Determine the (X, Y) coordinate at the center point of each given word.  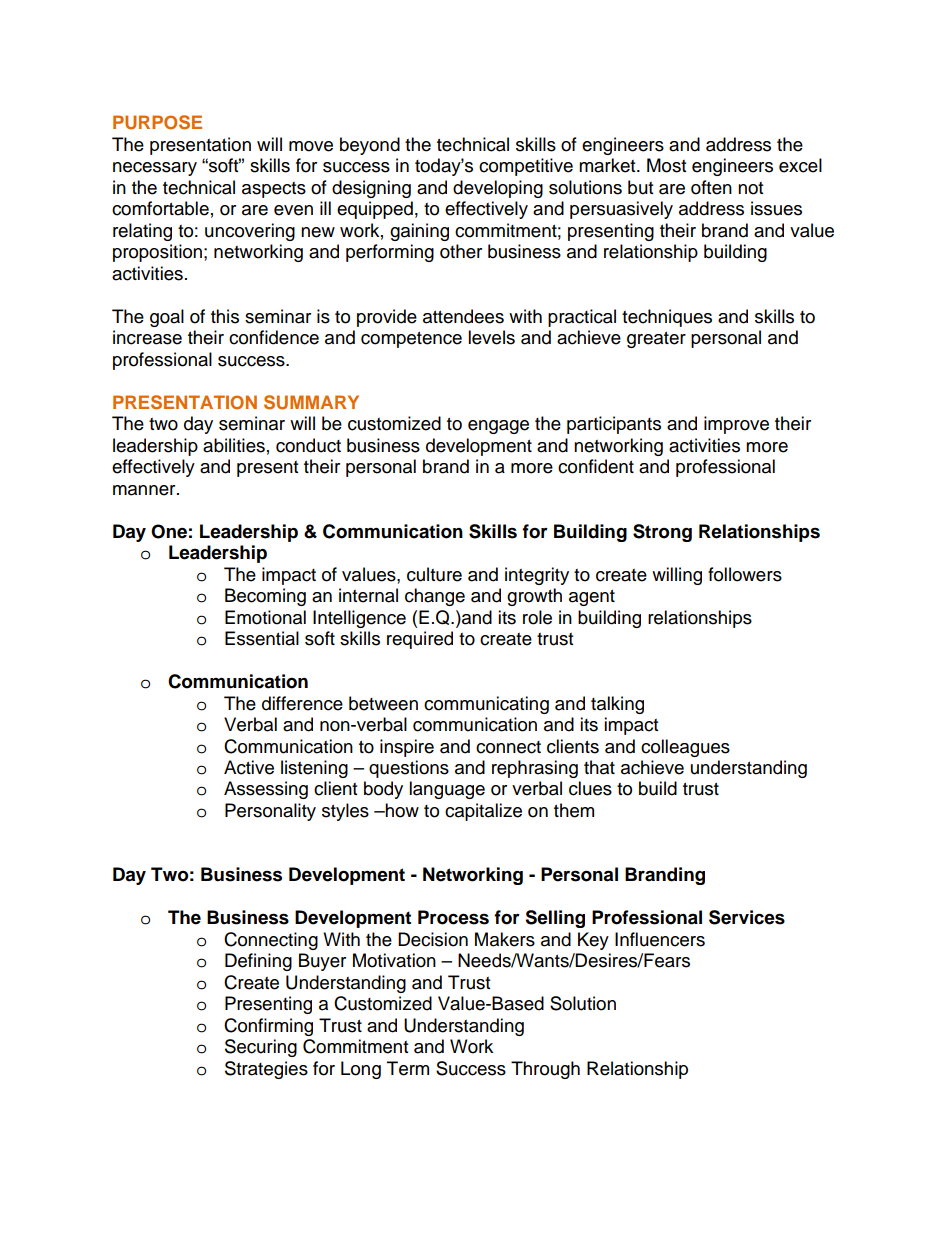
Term (408, 1068)
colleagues (685, 748)
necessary (155, 169)
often (711, 187)
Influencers (660, 939)
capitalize (483, 812)
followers (745, 574)
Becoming (265, 597)
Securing (261, 1048)
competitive (526, 167)
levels (491, 337)
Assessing (266, 790)
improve (736, 425)
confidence (274, 337)
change (435, 597)
